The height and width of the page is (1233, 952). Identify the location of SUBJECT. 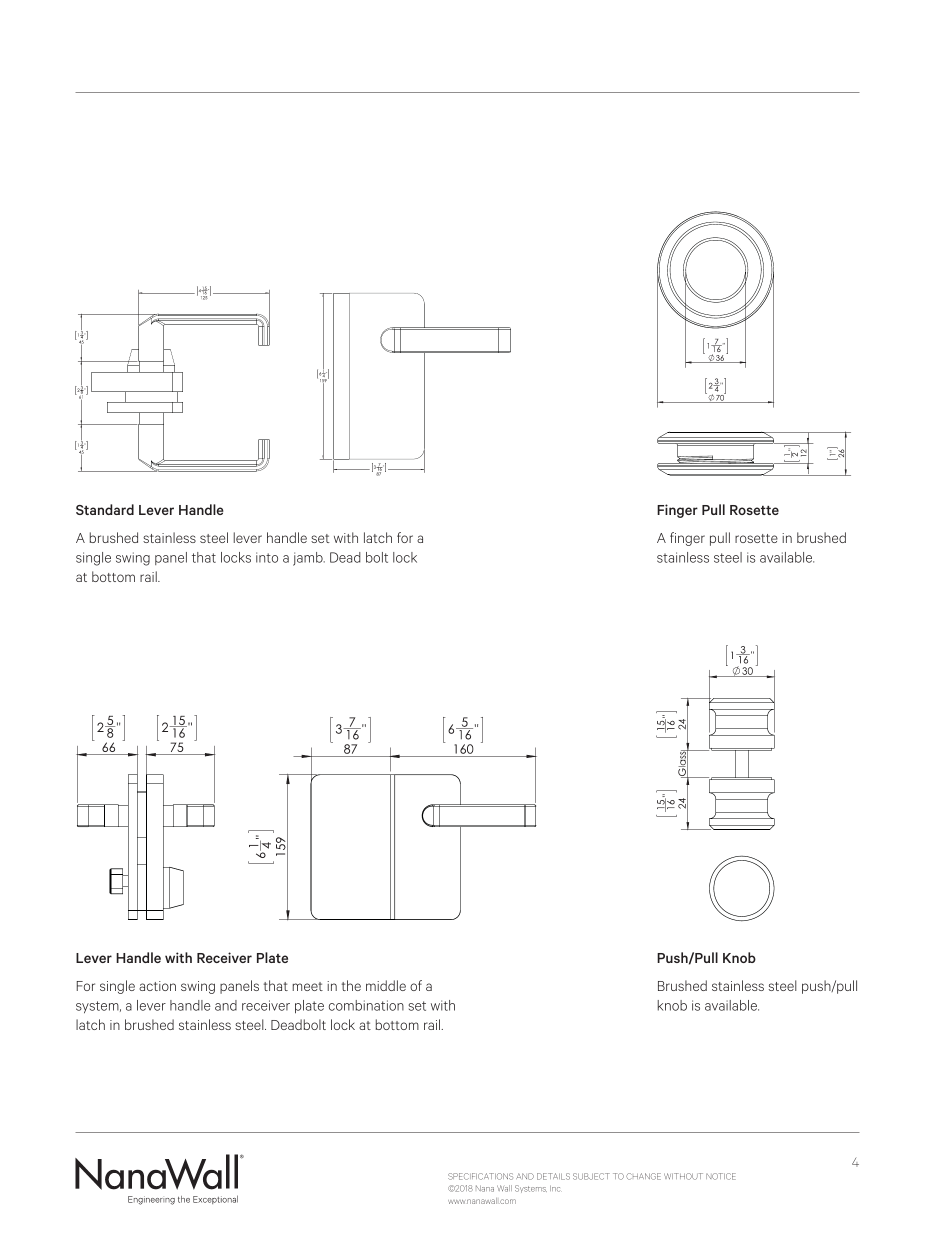
(591, 1176).
